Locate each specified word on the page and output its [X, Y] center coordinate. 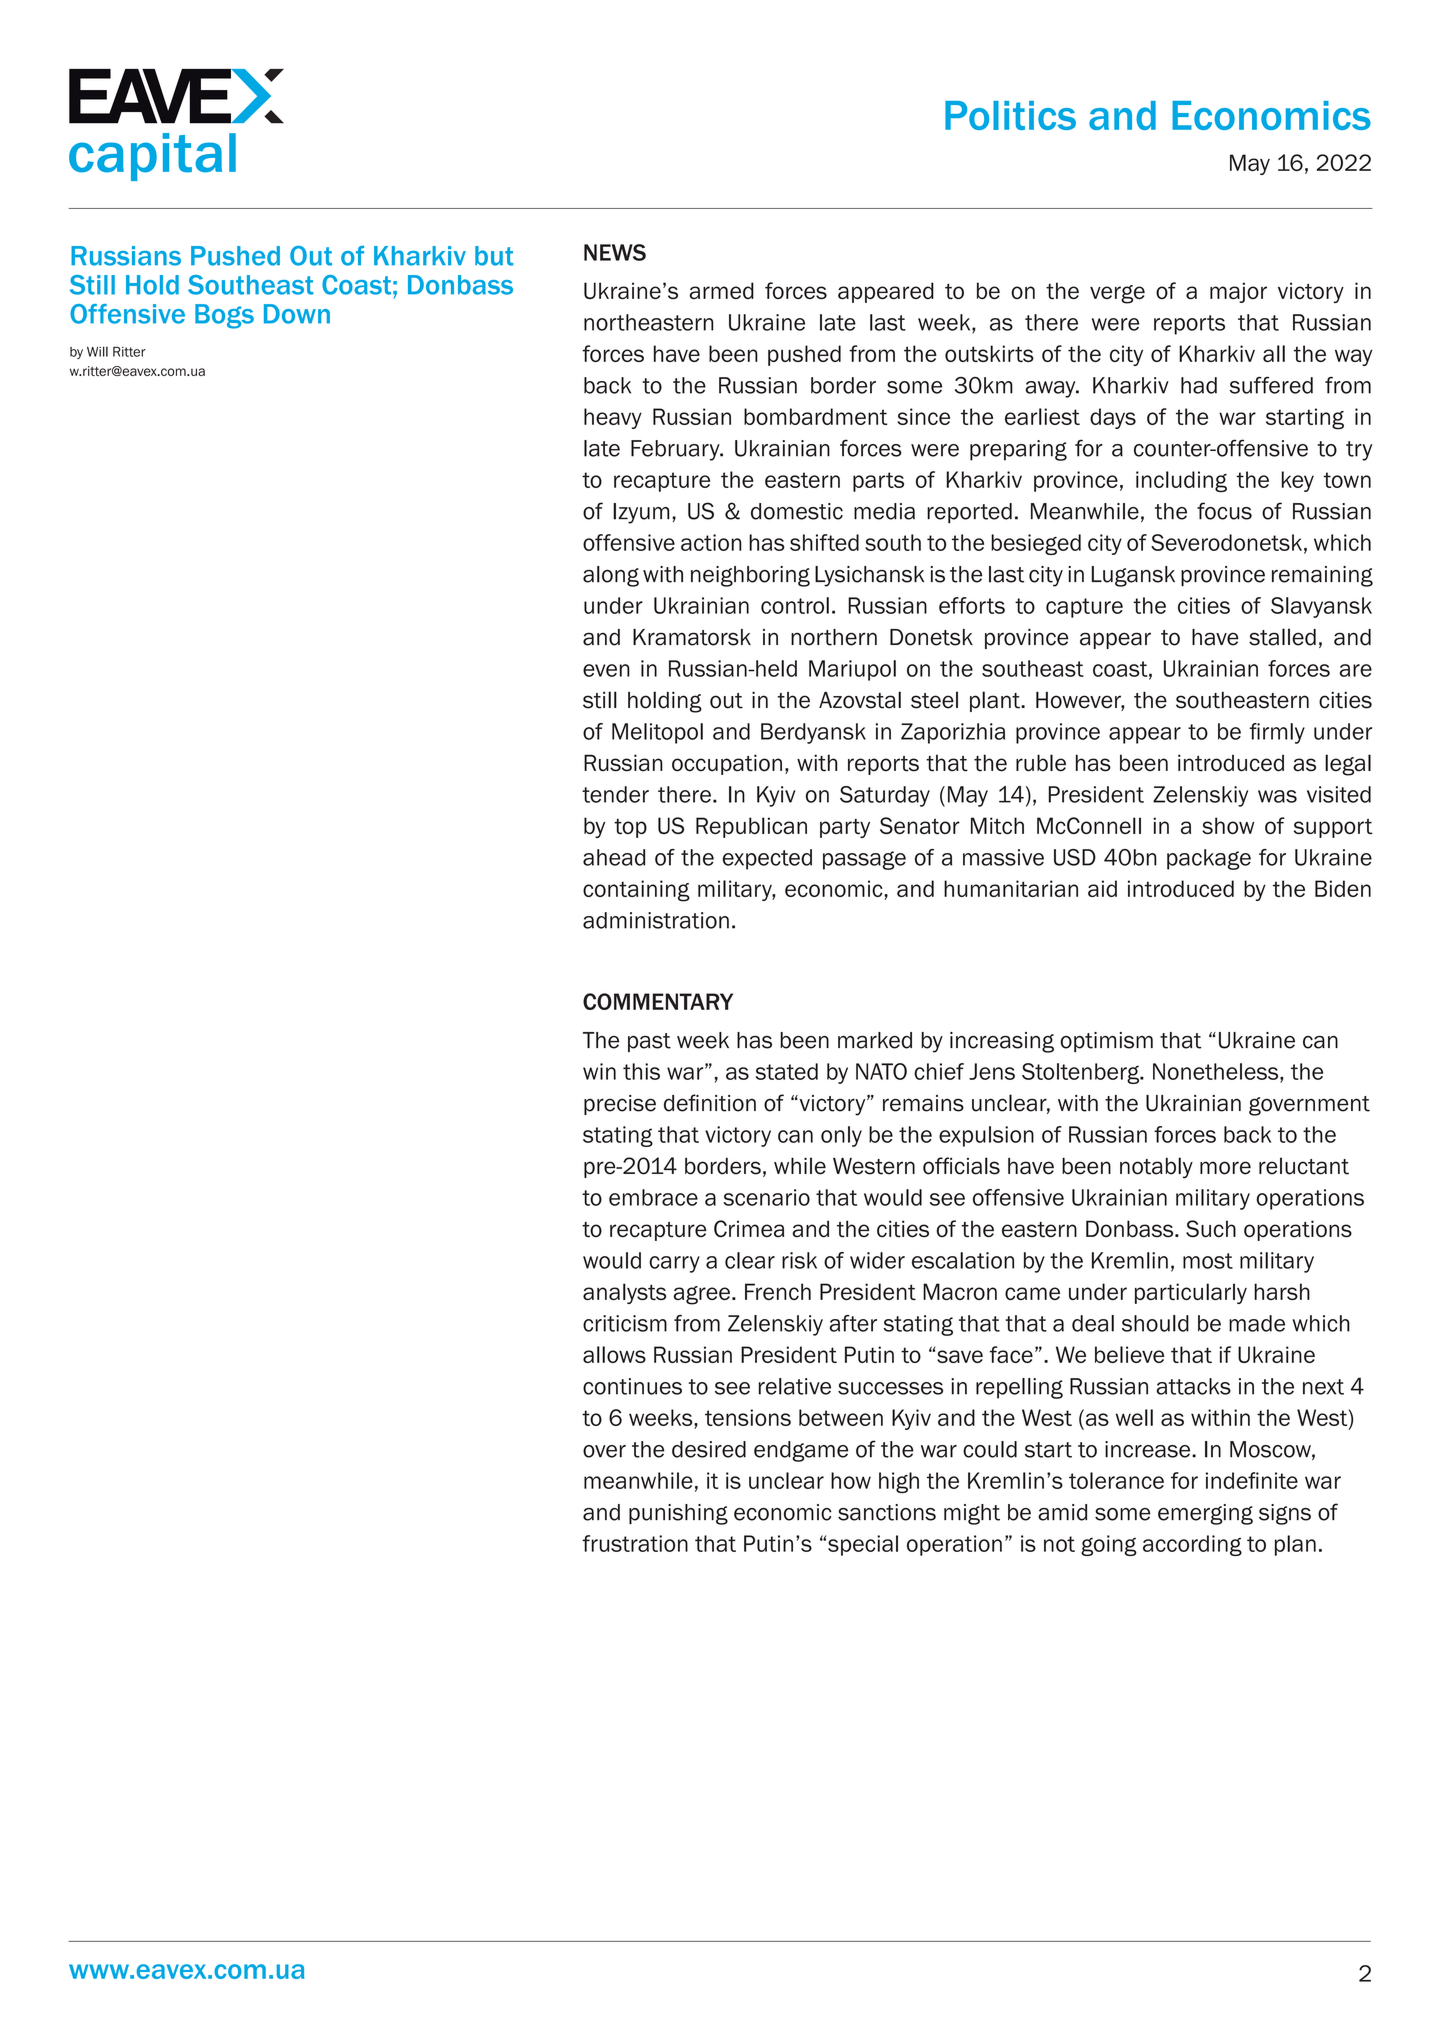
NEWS [615, 252]
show [1228, 825]
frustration [635, 1543]
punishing [678, 1514]
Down [297, 314]
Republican [751, 827]
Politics [1010, 115]
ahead [614, 857]
